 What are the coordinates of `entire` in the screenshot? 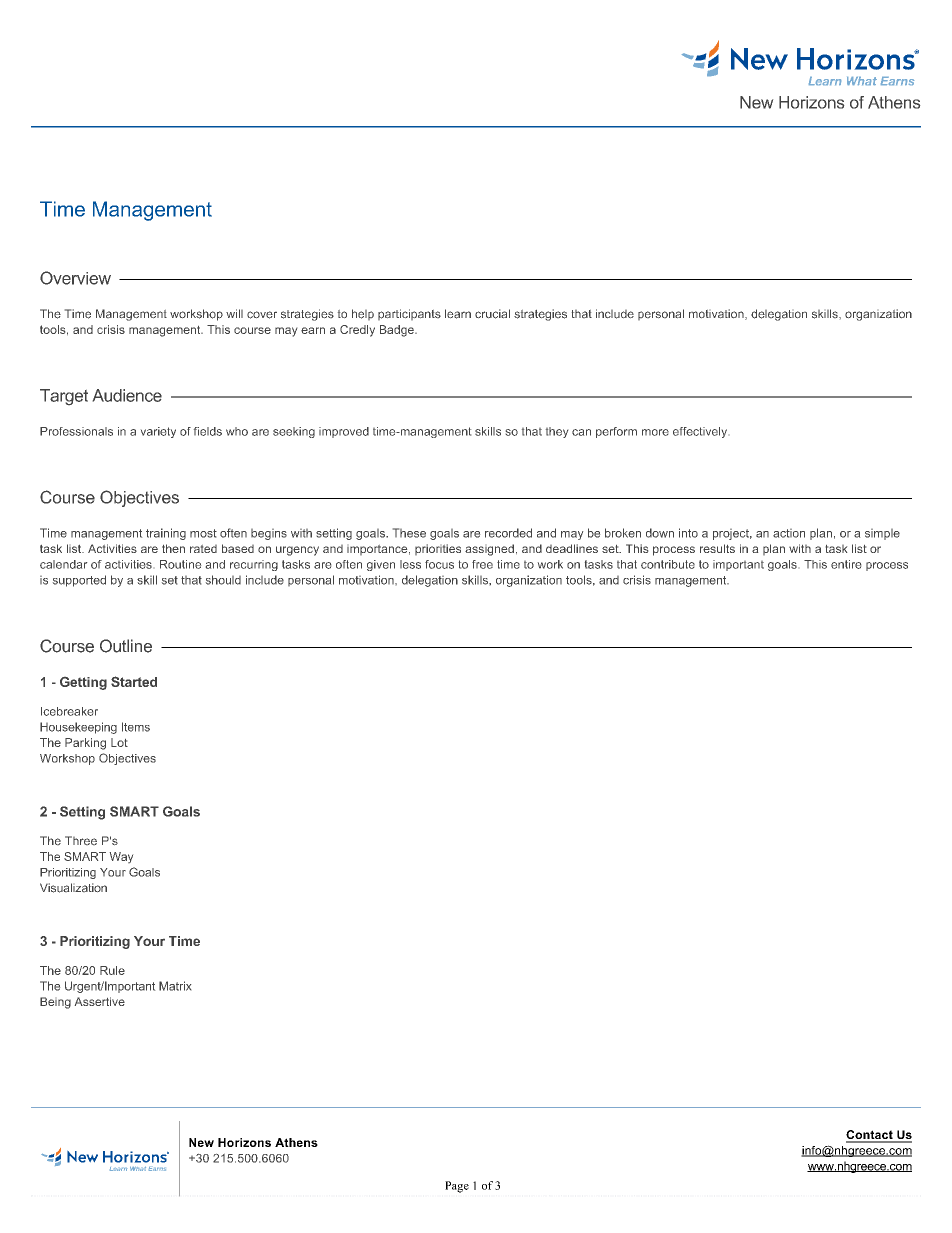 It's located at (846, 564).
